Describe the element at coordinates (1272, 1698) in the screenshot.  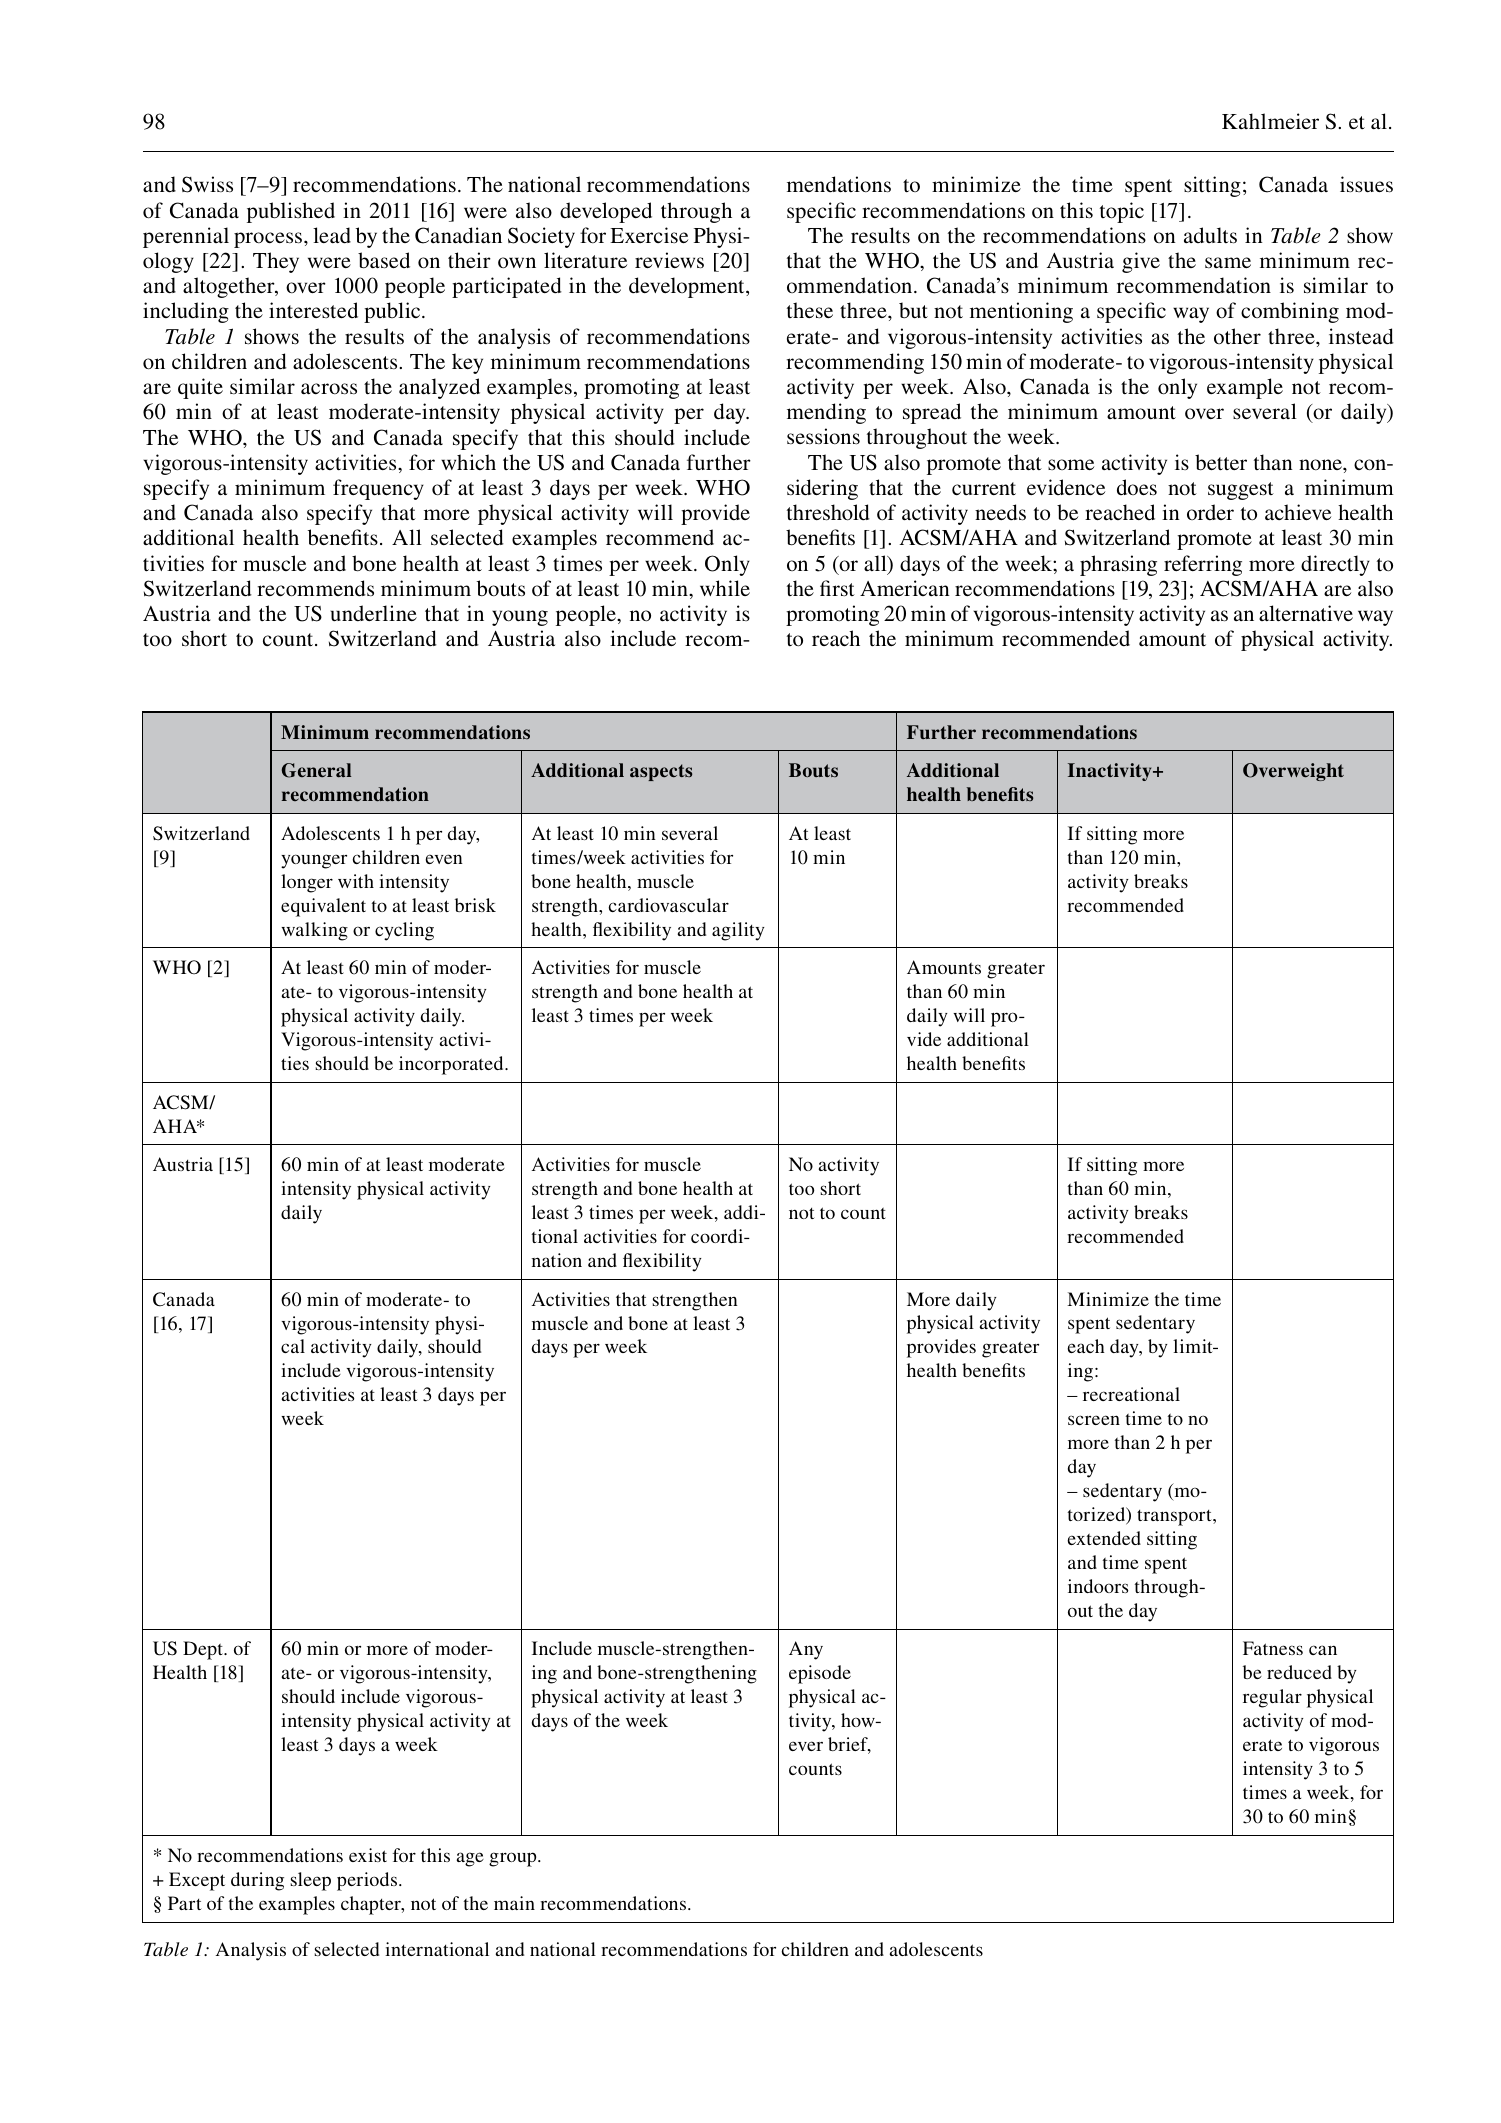
I see `regular` at that location.
